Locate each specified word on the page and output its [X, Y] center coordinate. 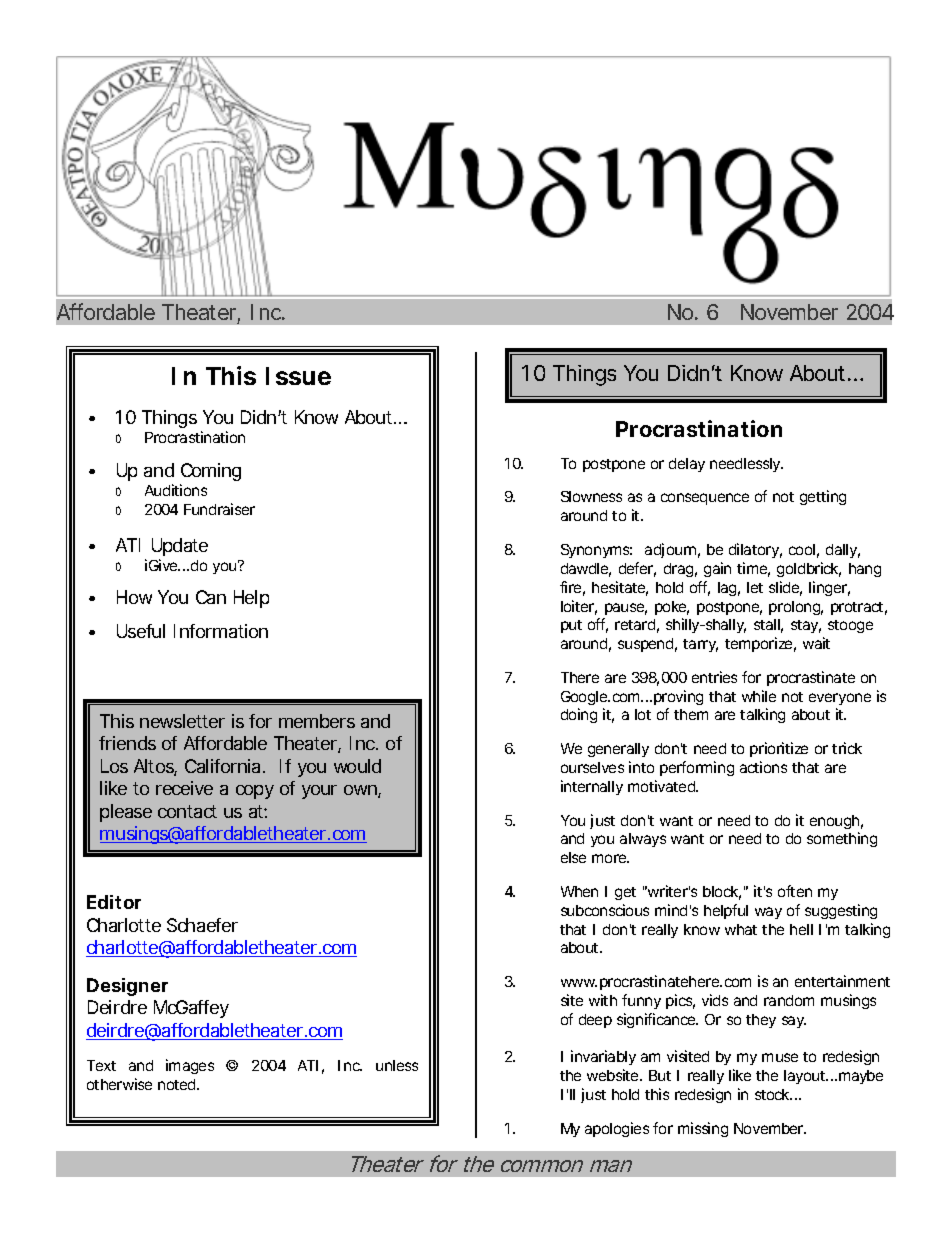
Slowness [591, 496]
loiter [579, 607]
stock [773, 1094]
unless [397, 1065]
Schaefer [202, 925]
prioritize [779, 749]
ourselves [592, 767]
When [579, 891]
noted [178, 1084]
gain [717, 569]
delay [687, 465]
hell [801, 929]
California [224, 766]
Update [180, 547]
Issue [298, 376]
